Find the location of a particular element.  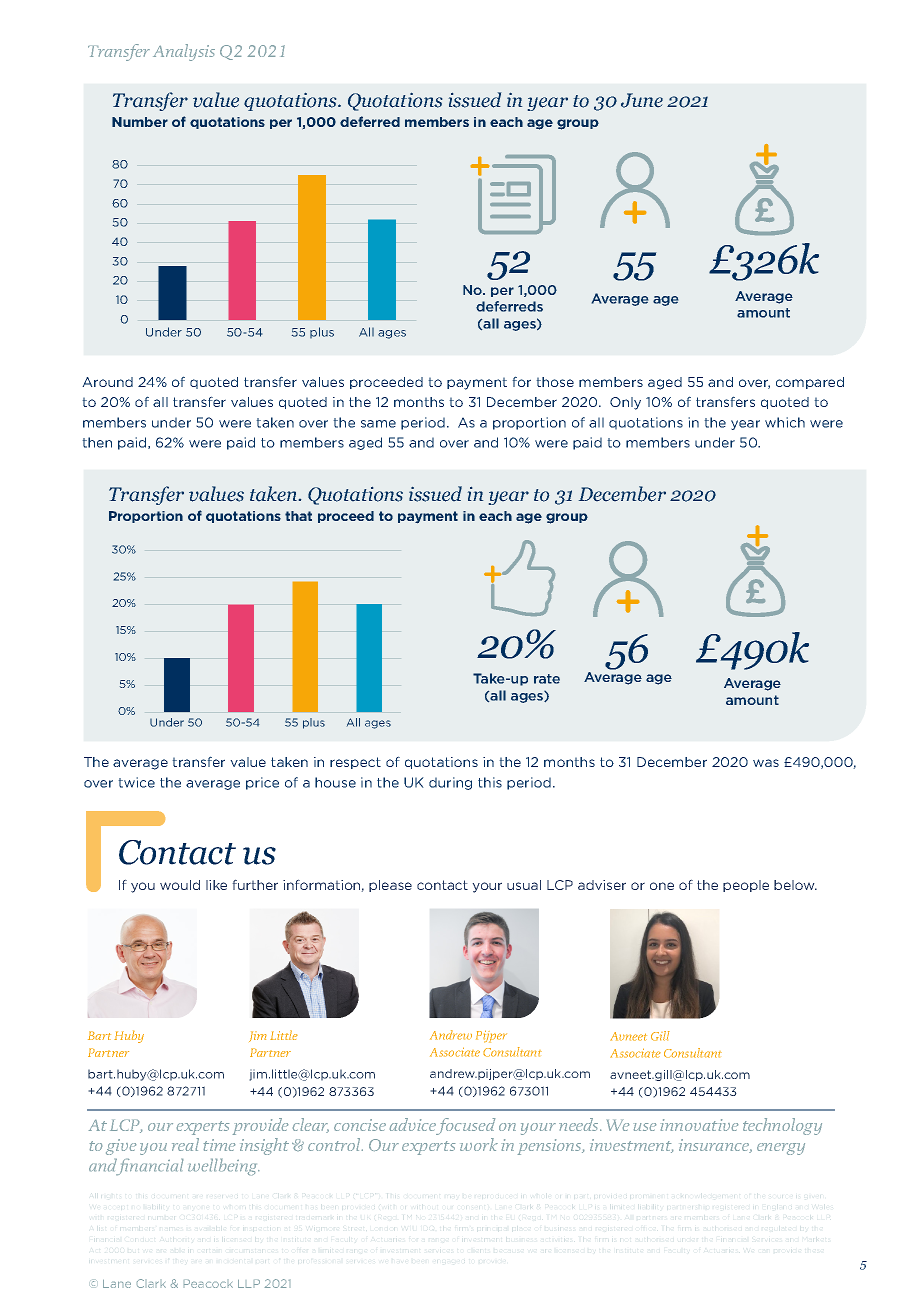

that is located at coordinates (298, 516).
